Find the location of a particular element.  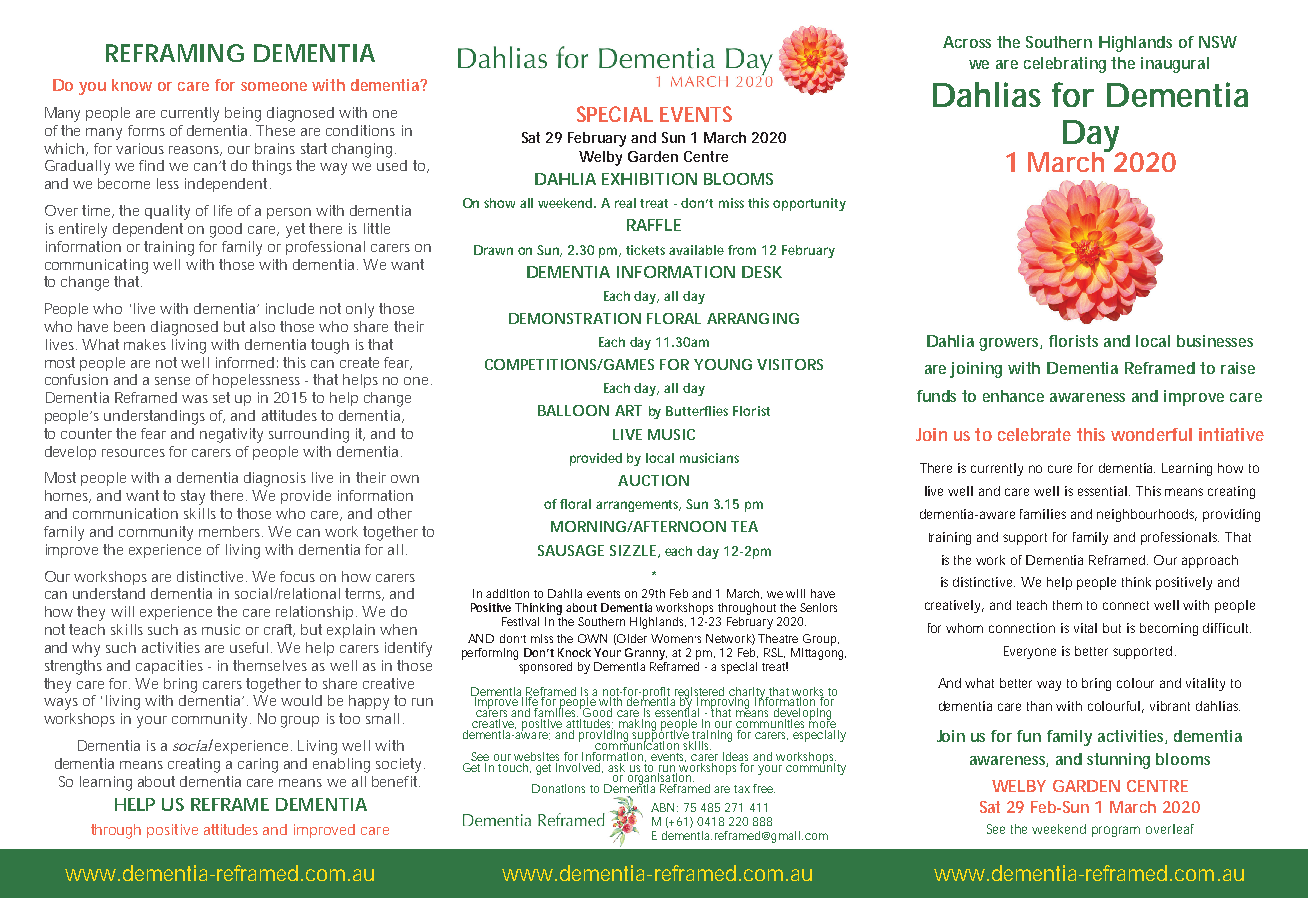

craft is located at coordinates (279, 630).
